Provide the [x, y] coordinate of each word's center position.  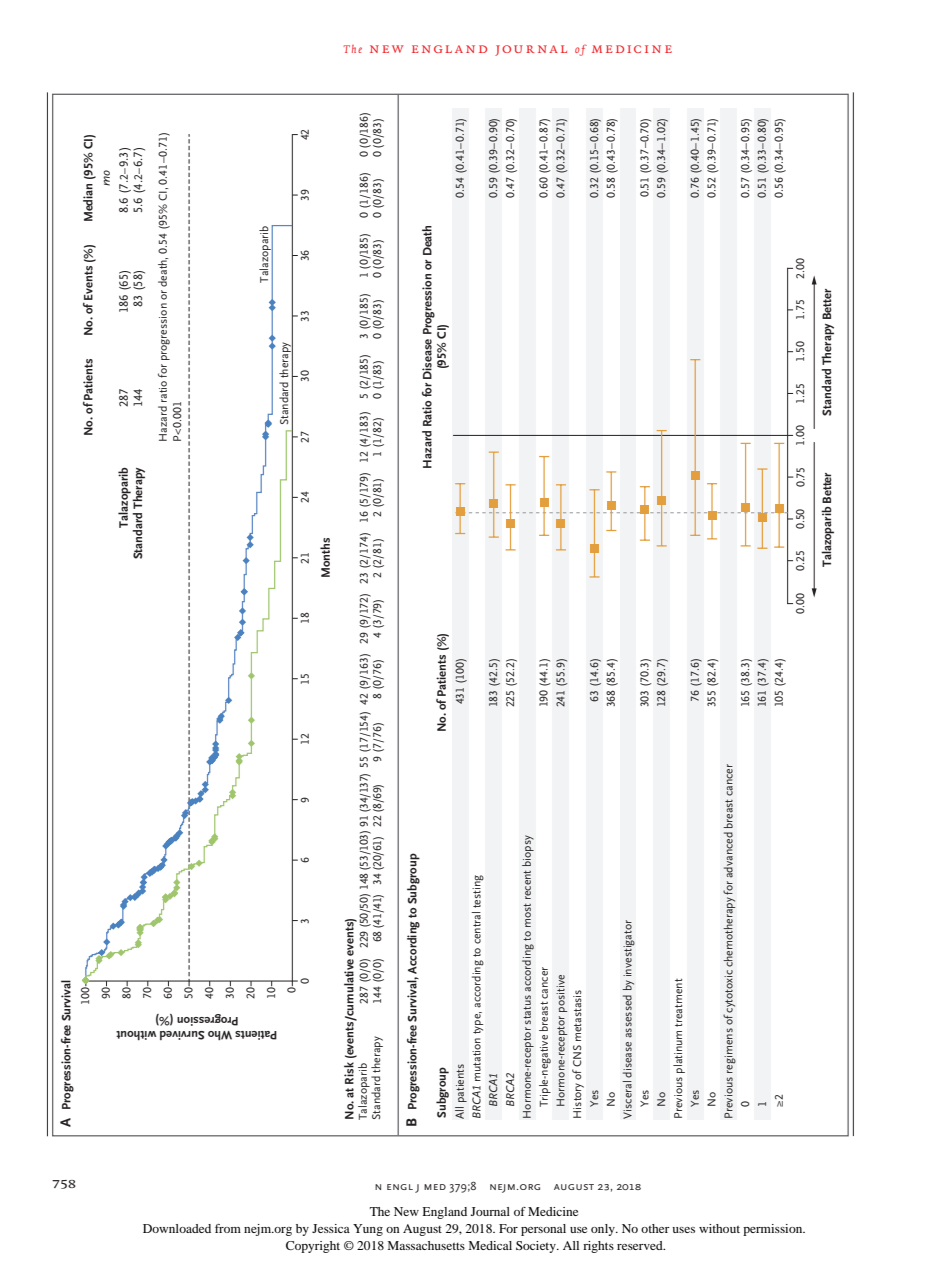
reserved [641, 1245]
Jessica [331, 1228]
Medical [490, 1245]
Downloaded [177, 1228]
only [604, 1230]
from [228, 1228]
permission [774, 1230]
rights [598, 1247]
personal [543, 1230]
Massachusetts [426, 1245]
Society [537, 1247]
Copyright [313, 1247]
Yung [368, 1230]
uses [683, 1230]
